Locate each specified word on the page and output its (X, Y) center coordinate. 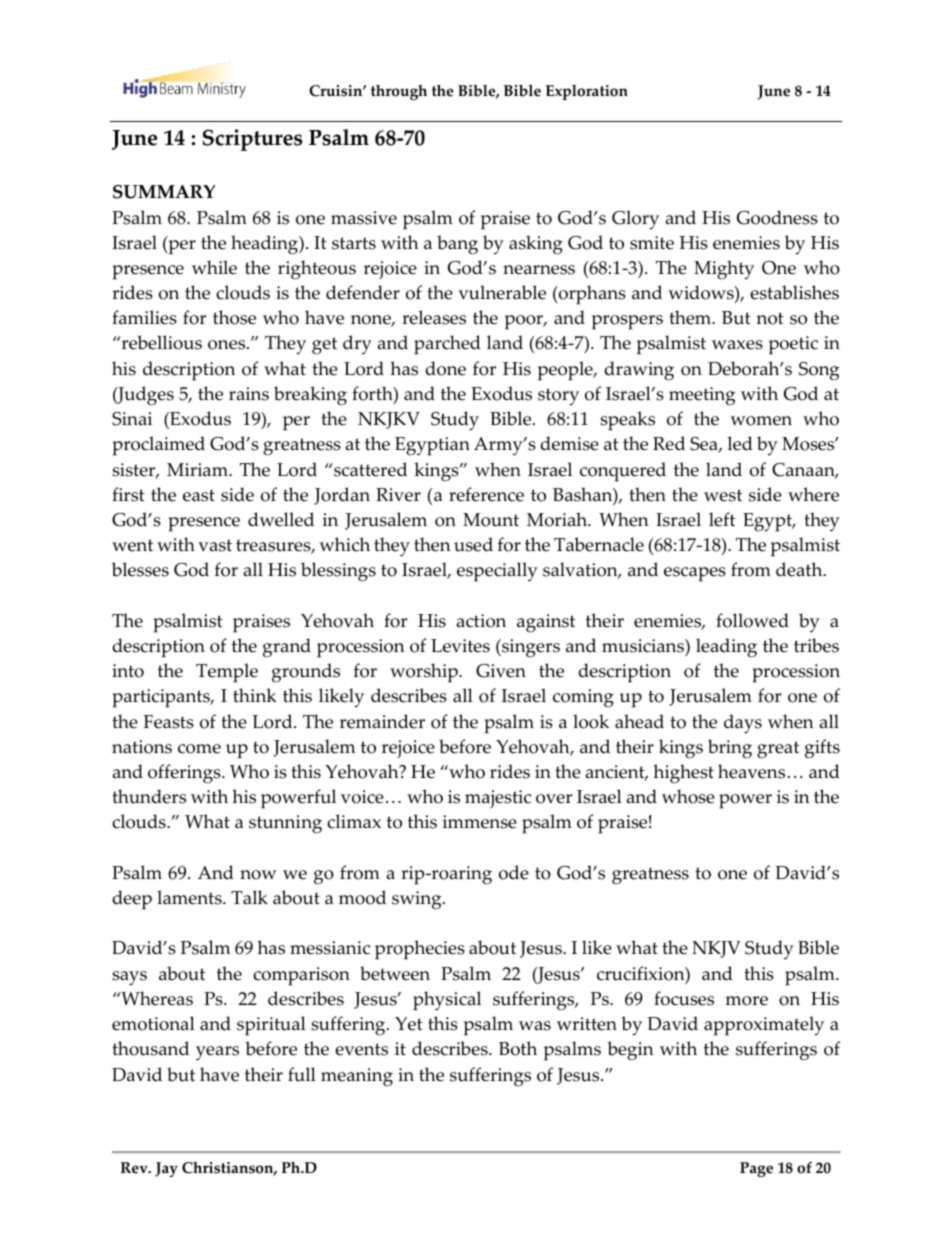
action (481, 621)
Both (518, 1048)
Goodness (777, 217)
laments (190, 897)
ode (514, 872)
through (399, 92)
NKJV (716, 949)
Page (756, 1169)
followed (752, 620)
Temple (227, 673)
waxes (737, 345)
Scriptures (252, 140)
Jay (166, 1169)
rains (249, 394)
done (446, 368)
